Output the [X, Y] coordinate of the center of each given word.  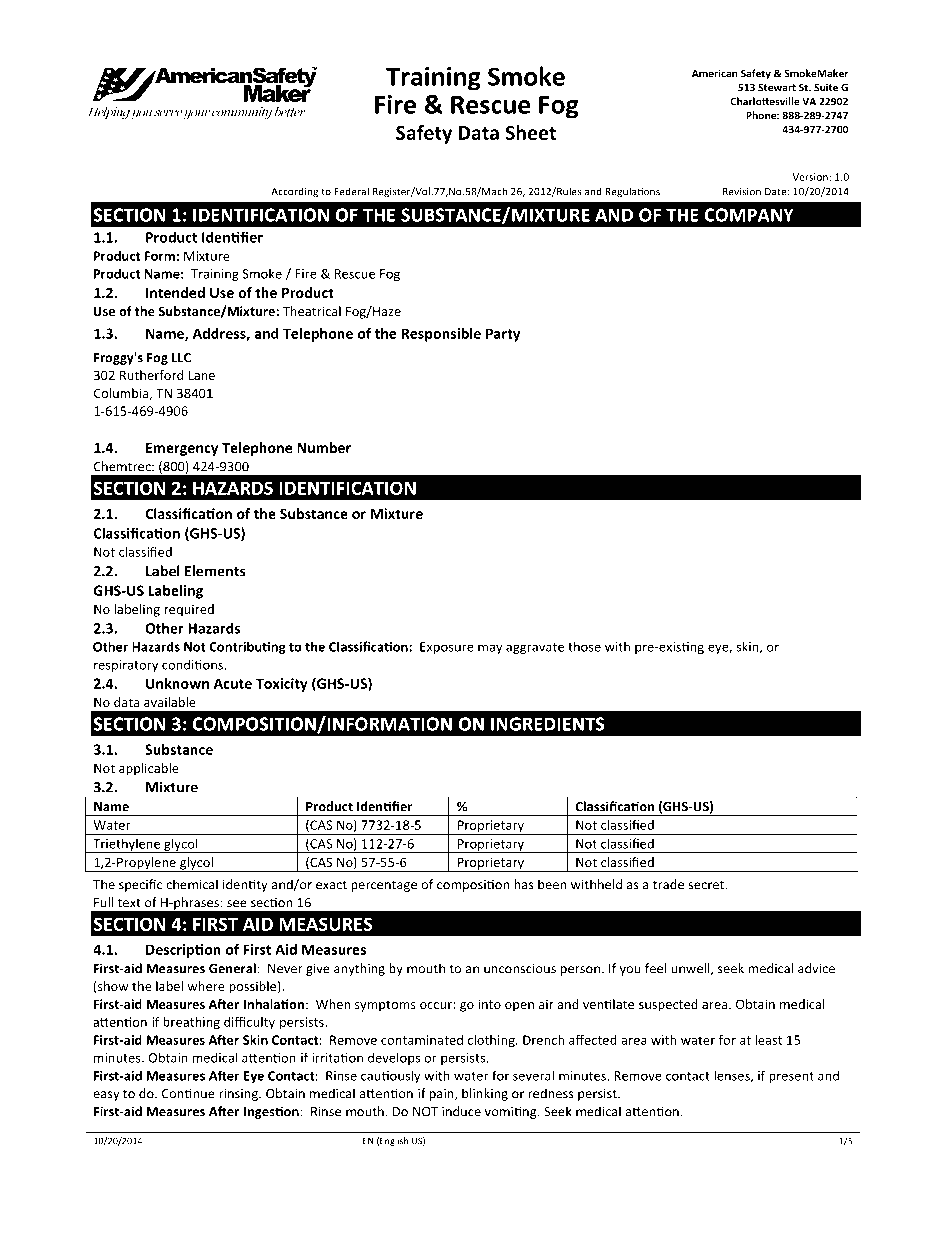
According [294, 192]
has [524, 884]
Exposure [447, 648]
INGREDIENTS [548, 724]
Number [324, 447]
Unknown [177, 683]
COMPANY [749, 215]
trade [668, 884]
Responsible [441, 335]
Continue [188, 1094]
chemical [192, 884]
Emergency [182, 449]
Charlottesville [765, 101]
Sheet [530, 132]
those [584, 647]
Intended [175, 292]
